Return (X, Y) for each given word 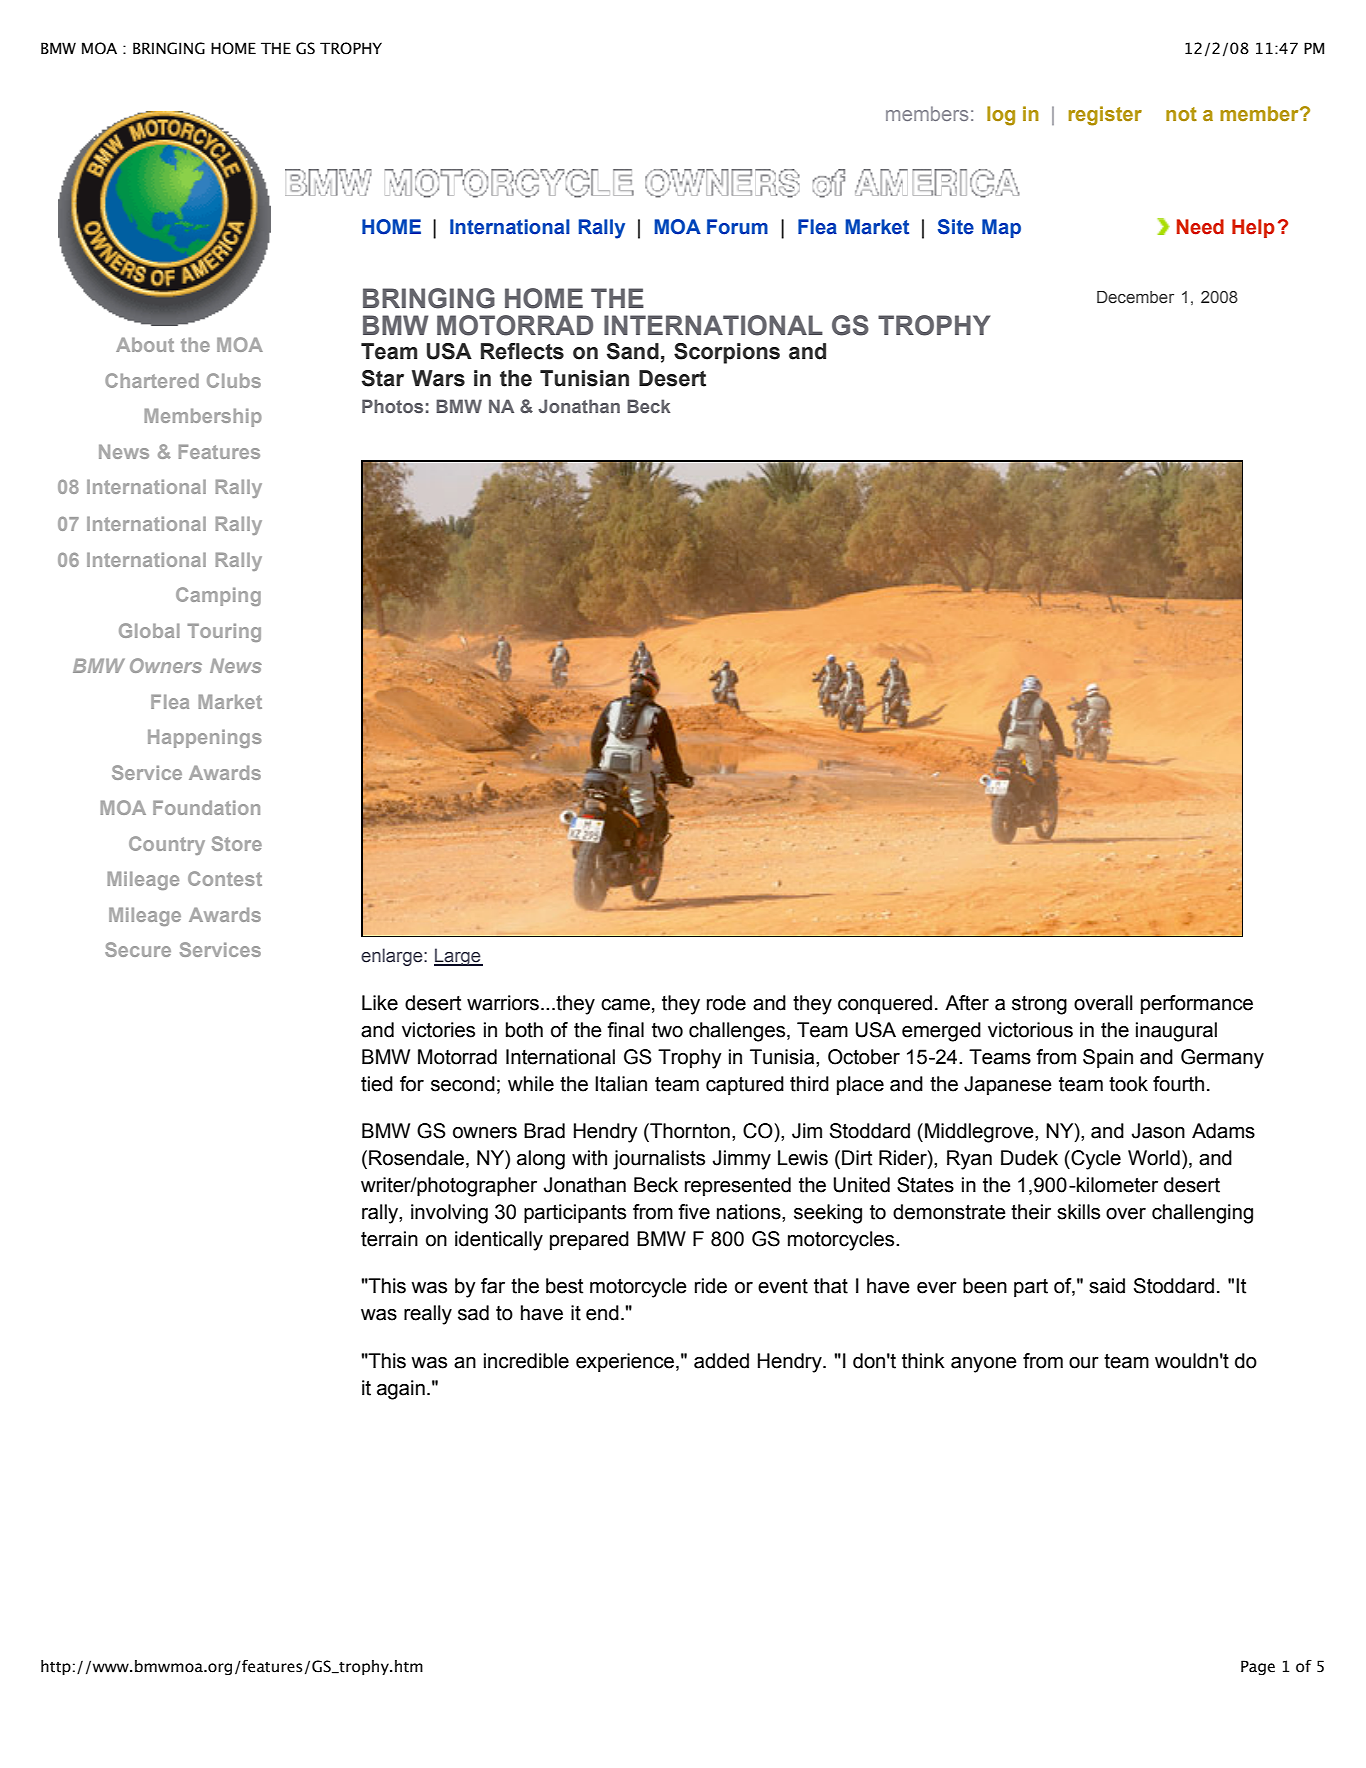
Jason (1158, 1131)
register (1105, 116)
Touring (224, 632)
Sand (633, 351)
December (1135, 297)
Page (1258, 1667)
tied (377, 1084)
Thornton (689, 1132)
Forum (737, 227)
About (145, 344)
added (721, 1361)
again (401, 1390)
